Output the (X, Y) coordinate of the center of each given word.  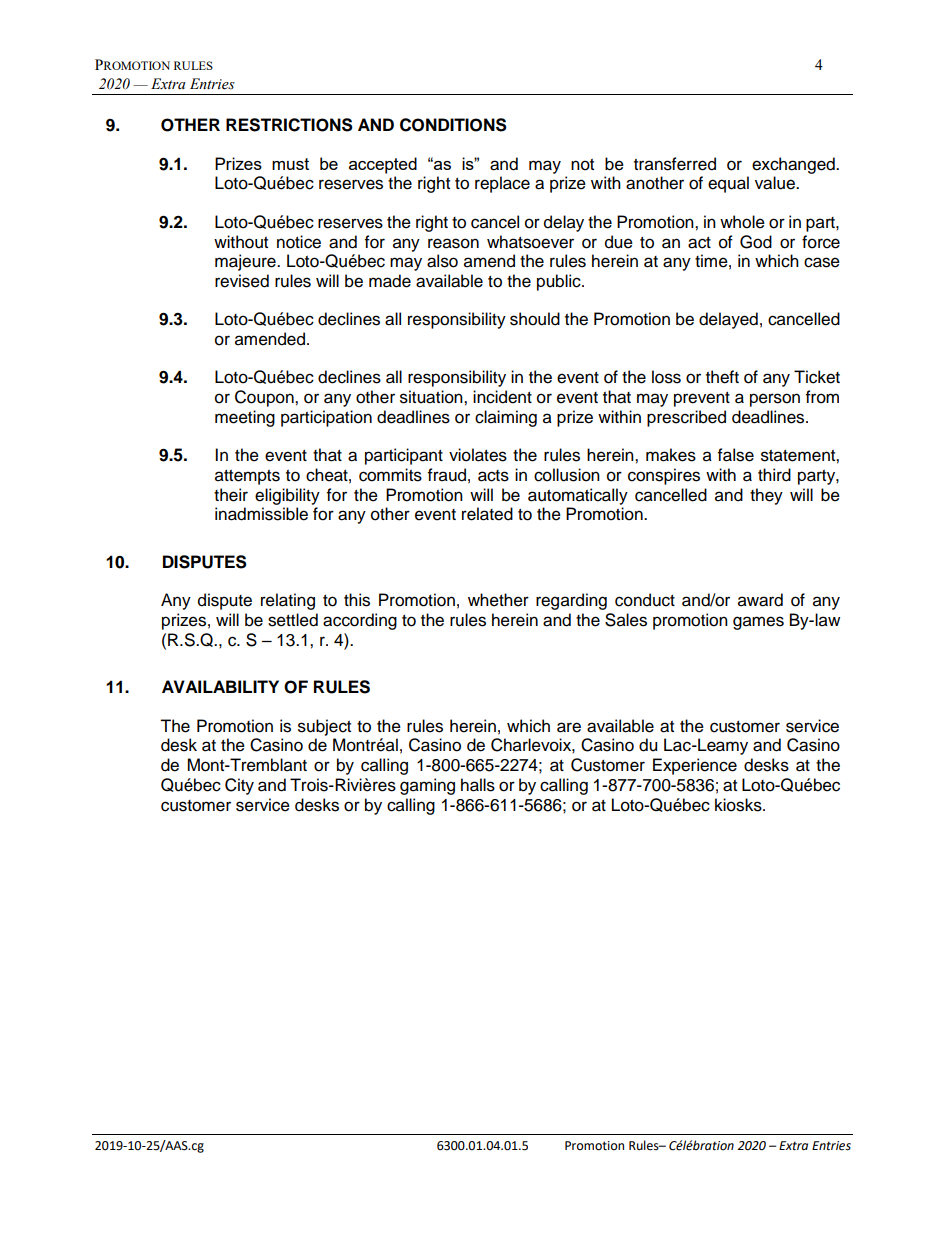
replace (502, 184)
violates (478, 455)
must (290, 164)
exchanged (794, 165)
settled (293, 620)
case (822, 262)
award (760, 600)
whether (498, 600)
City (239, 786)
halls (478, 785)
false (736, 455)
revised (242, 281)
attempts (247, 477)
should (535, 319)
